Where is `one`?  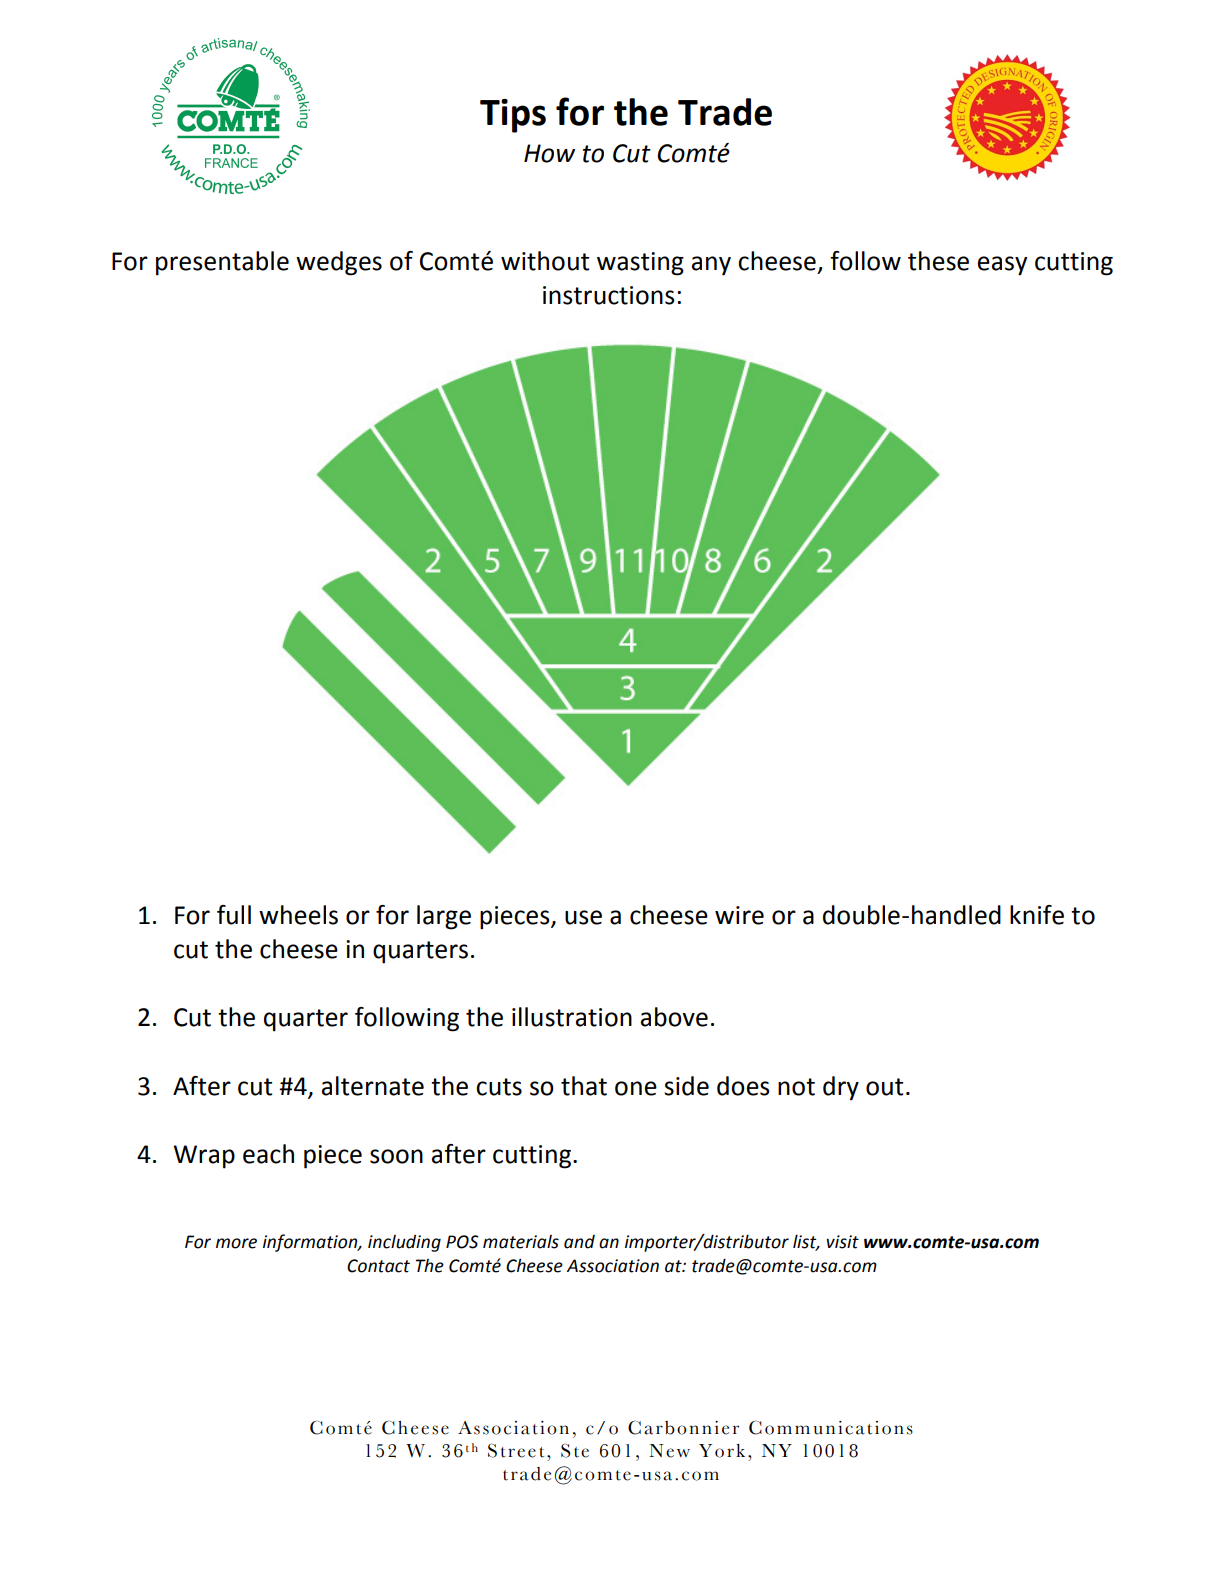 one is located at coordinates (636, 1088).
